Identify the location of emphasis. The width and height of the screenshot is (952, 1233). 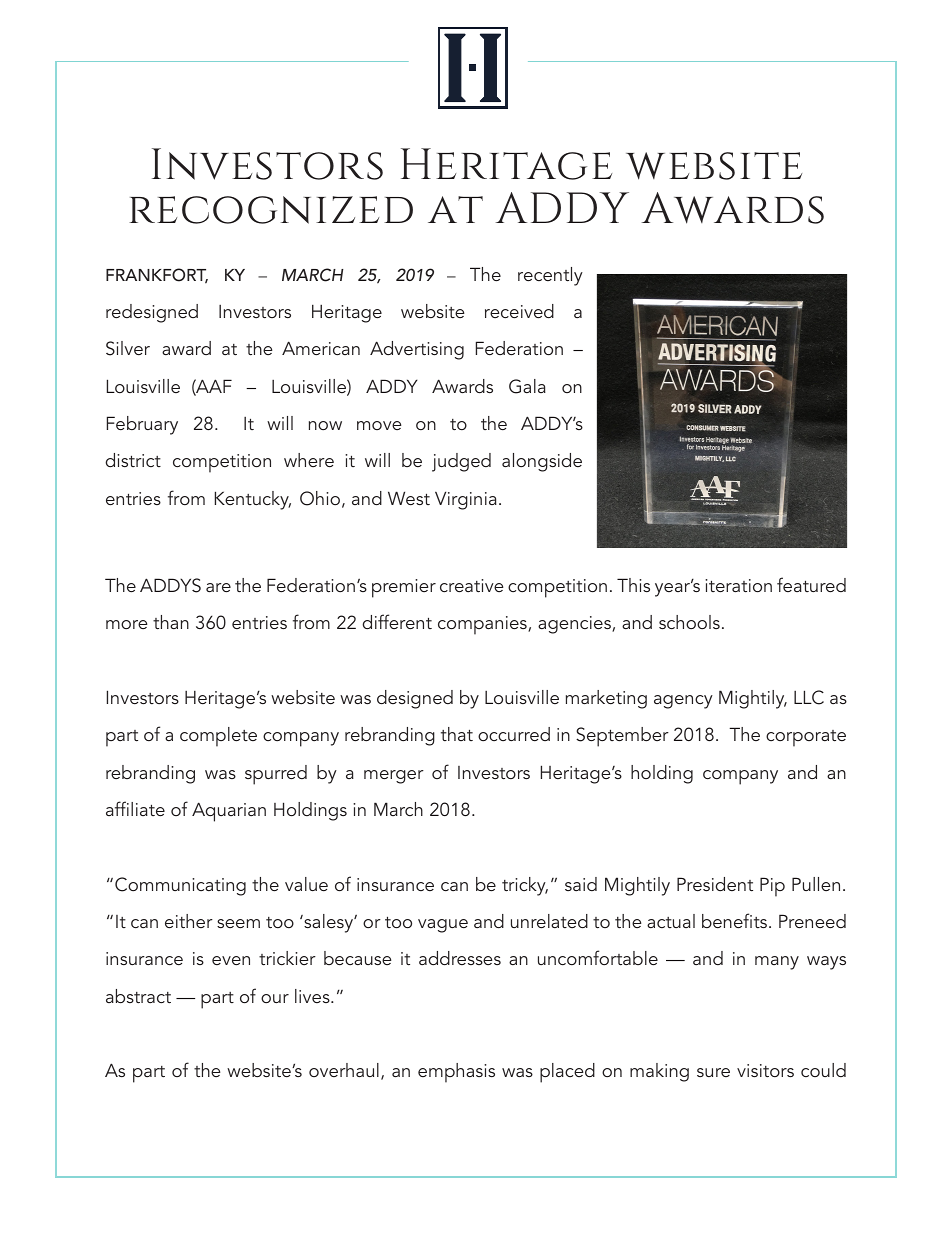
(456, 1073).
